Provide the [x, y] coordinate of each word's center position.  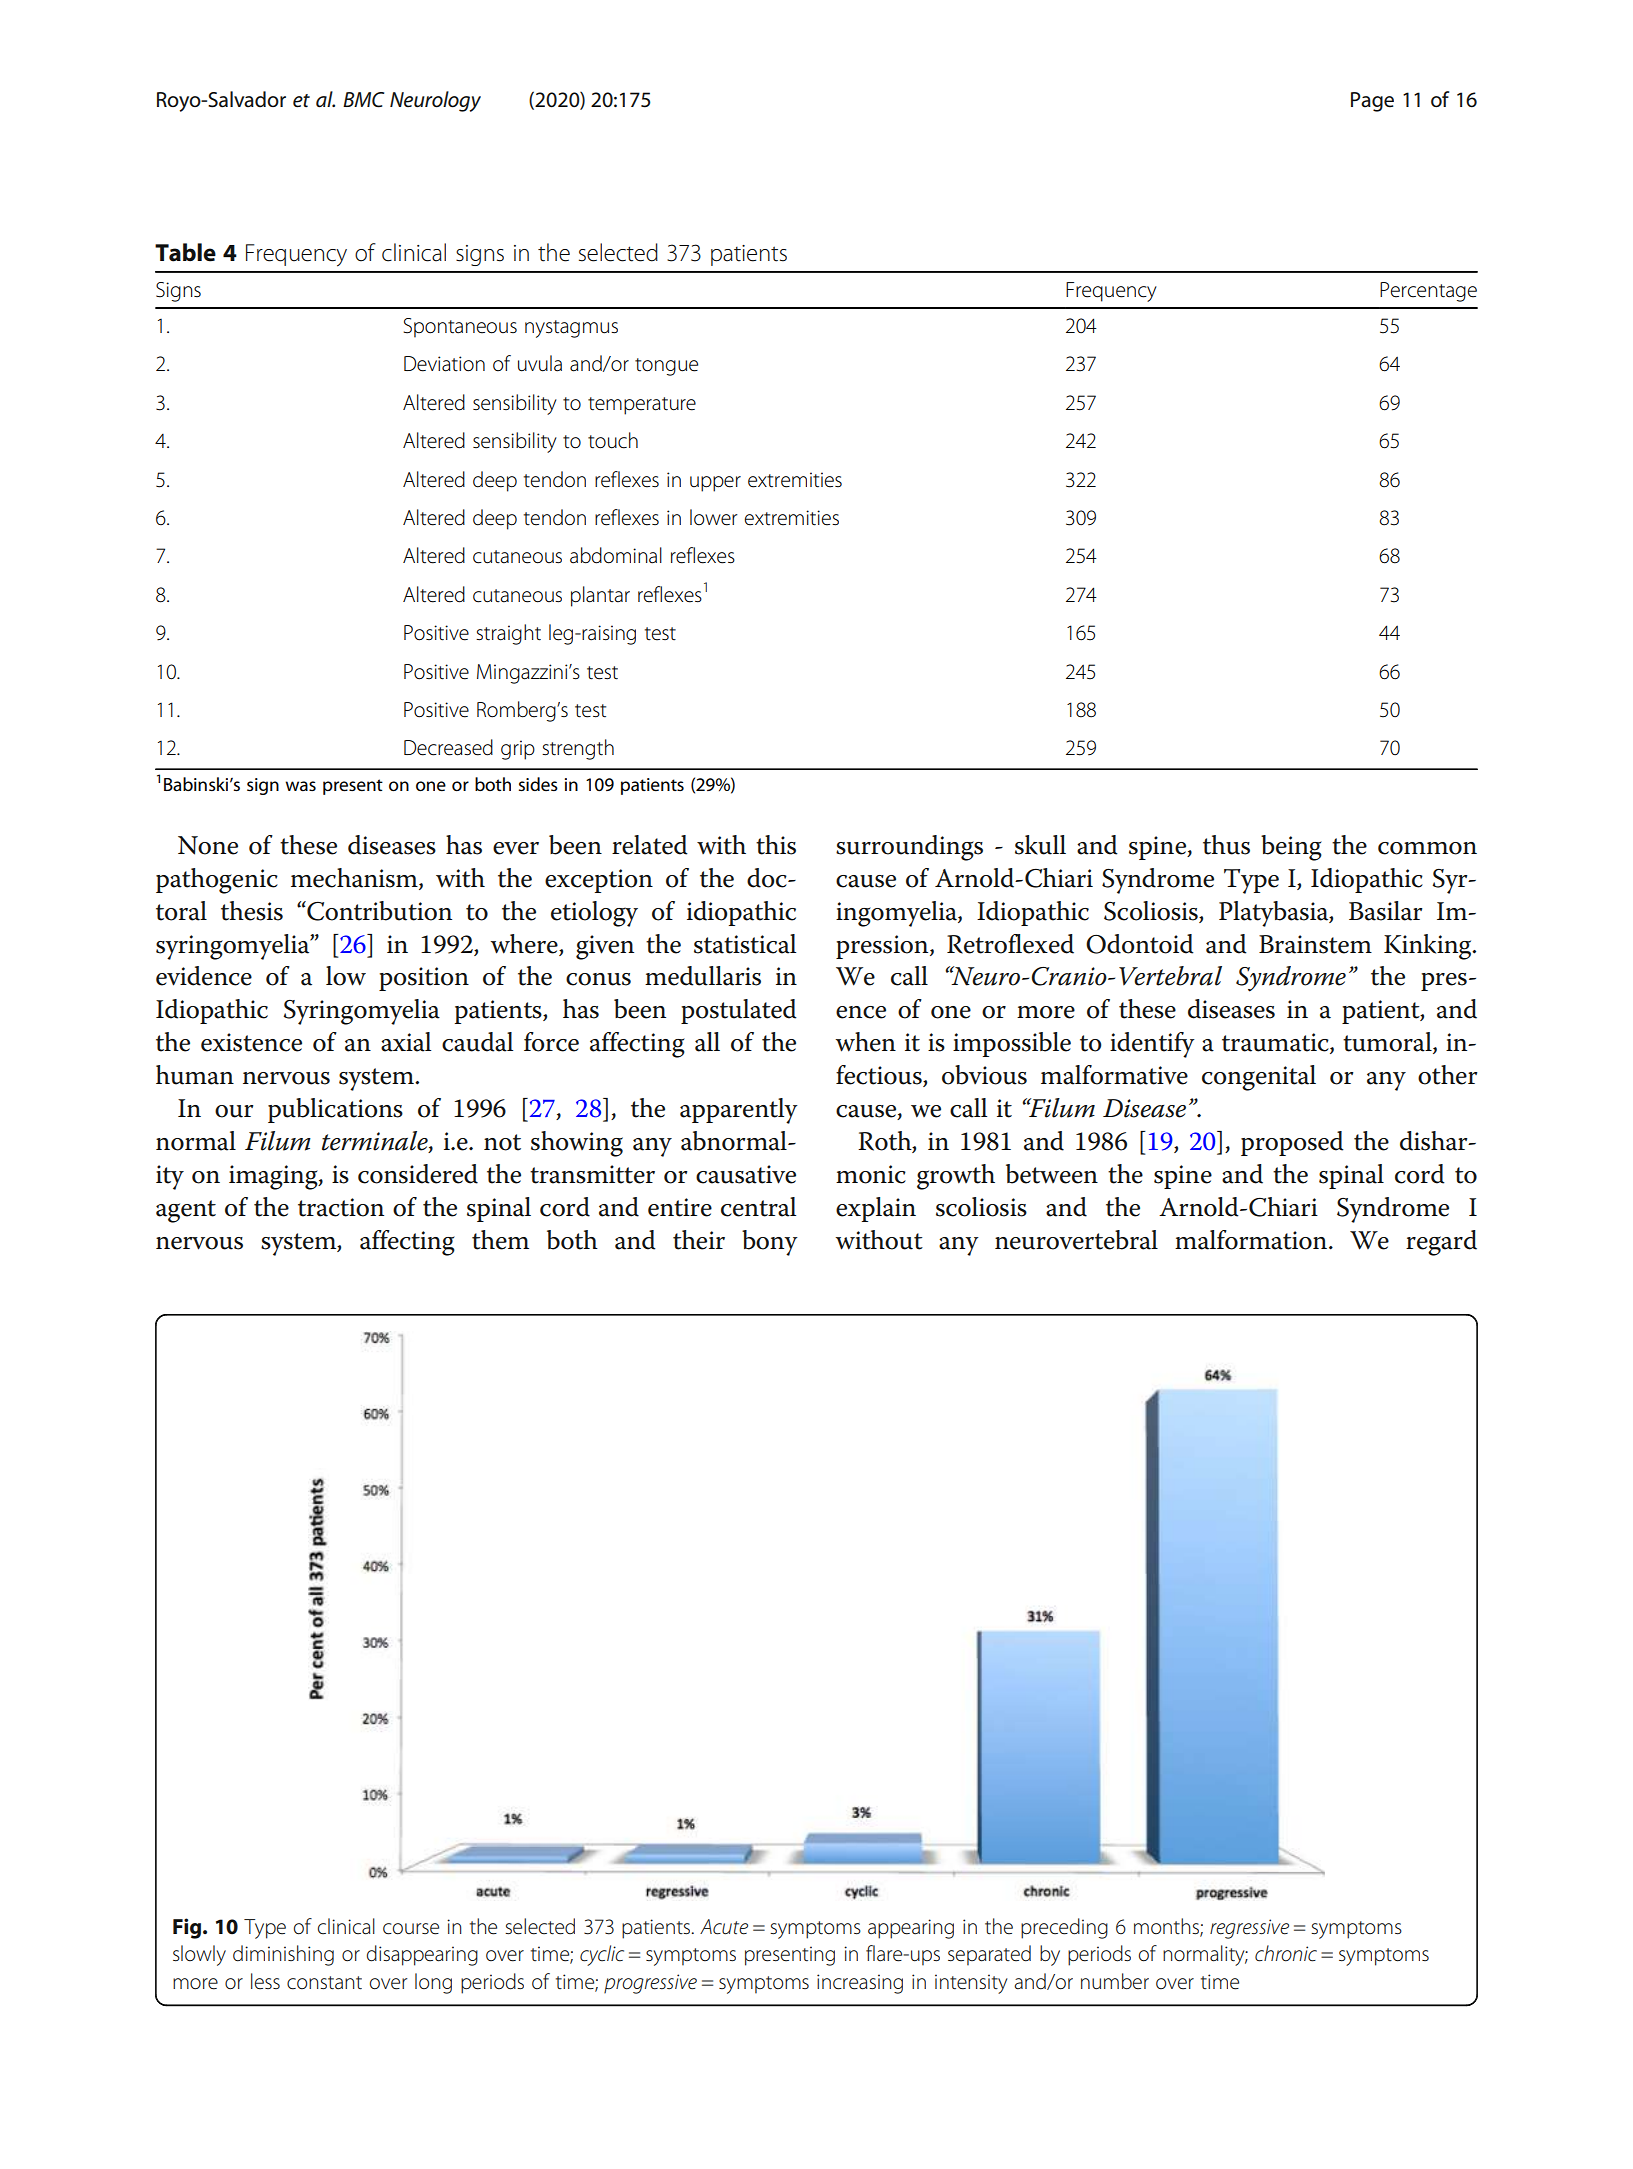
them [500, 1240]
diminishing [283, 1955]
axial [406, 1042]
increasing [860, 1984]
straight [508, 634]
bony [770, 1243]
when [865, 1042]
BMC [363, 100]
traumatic [1276, 1043]
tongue [666, 367]
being [1291, 848]
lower [714, 517]
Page [1372, 102]
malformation [1252, 1240]
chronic [1286, 1953]
